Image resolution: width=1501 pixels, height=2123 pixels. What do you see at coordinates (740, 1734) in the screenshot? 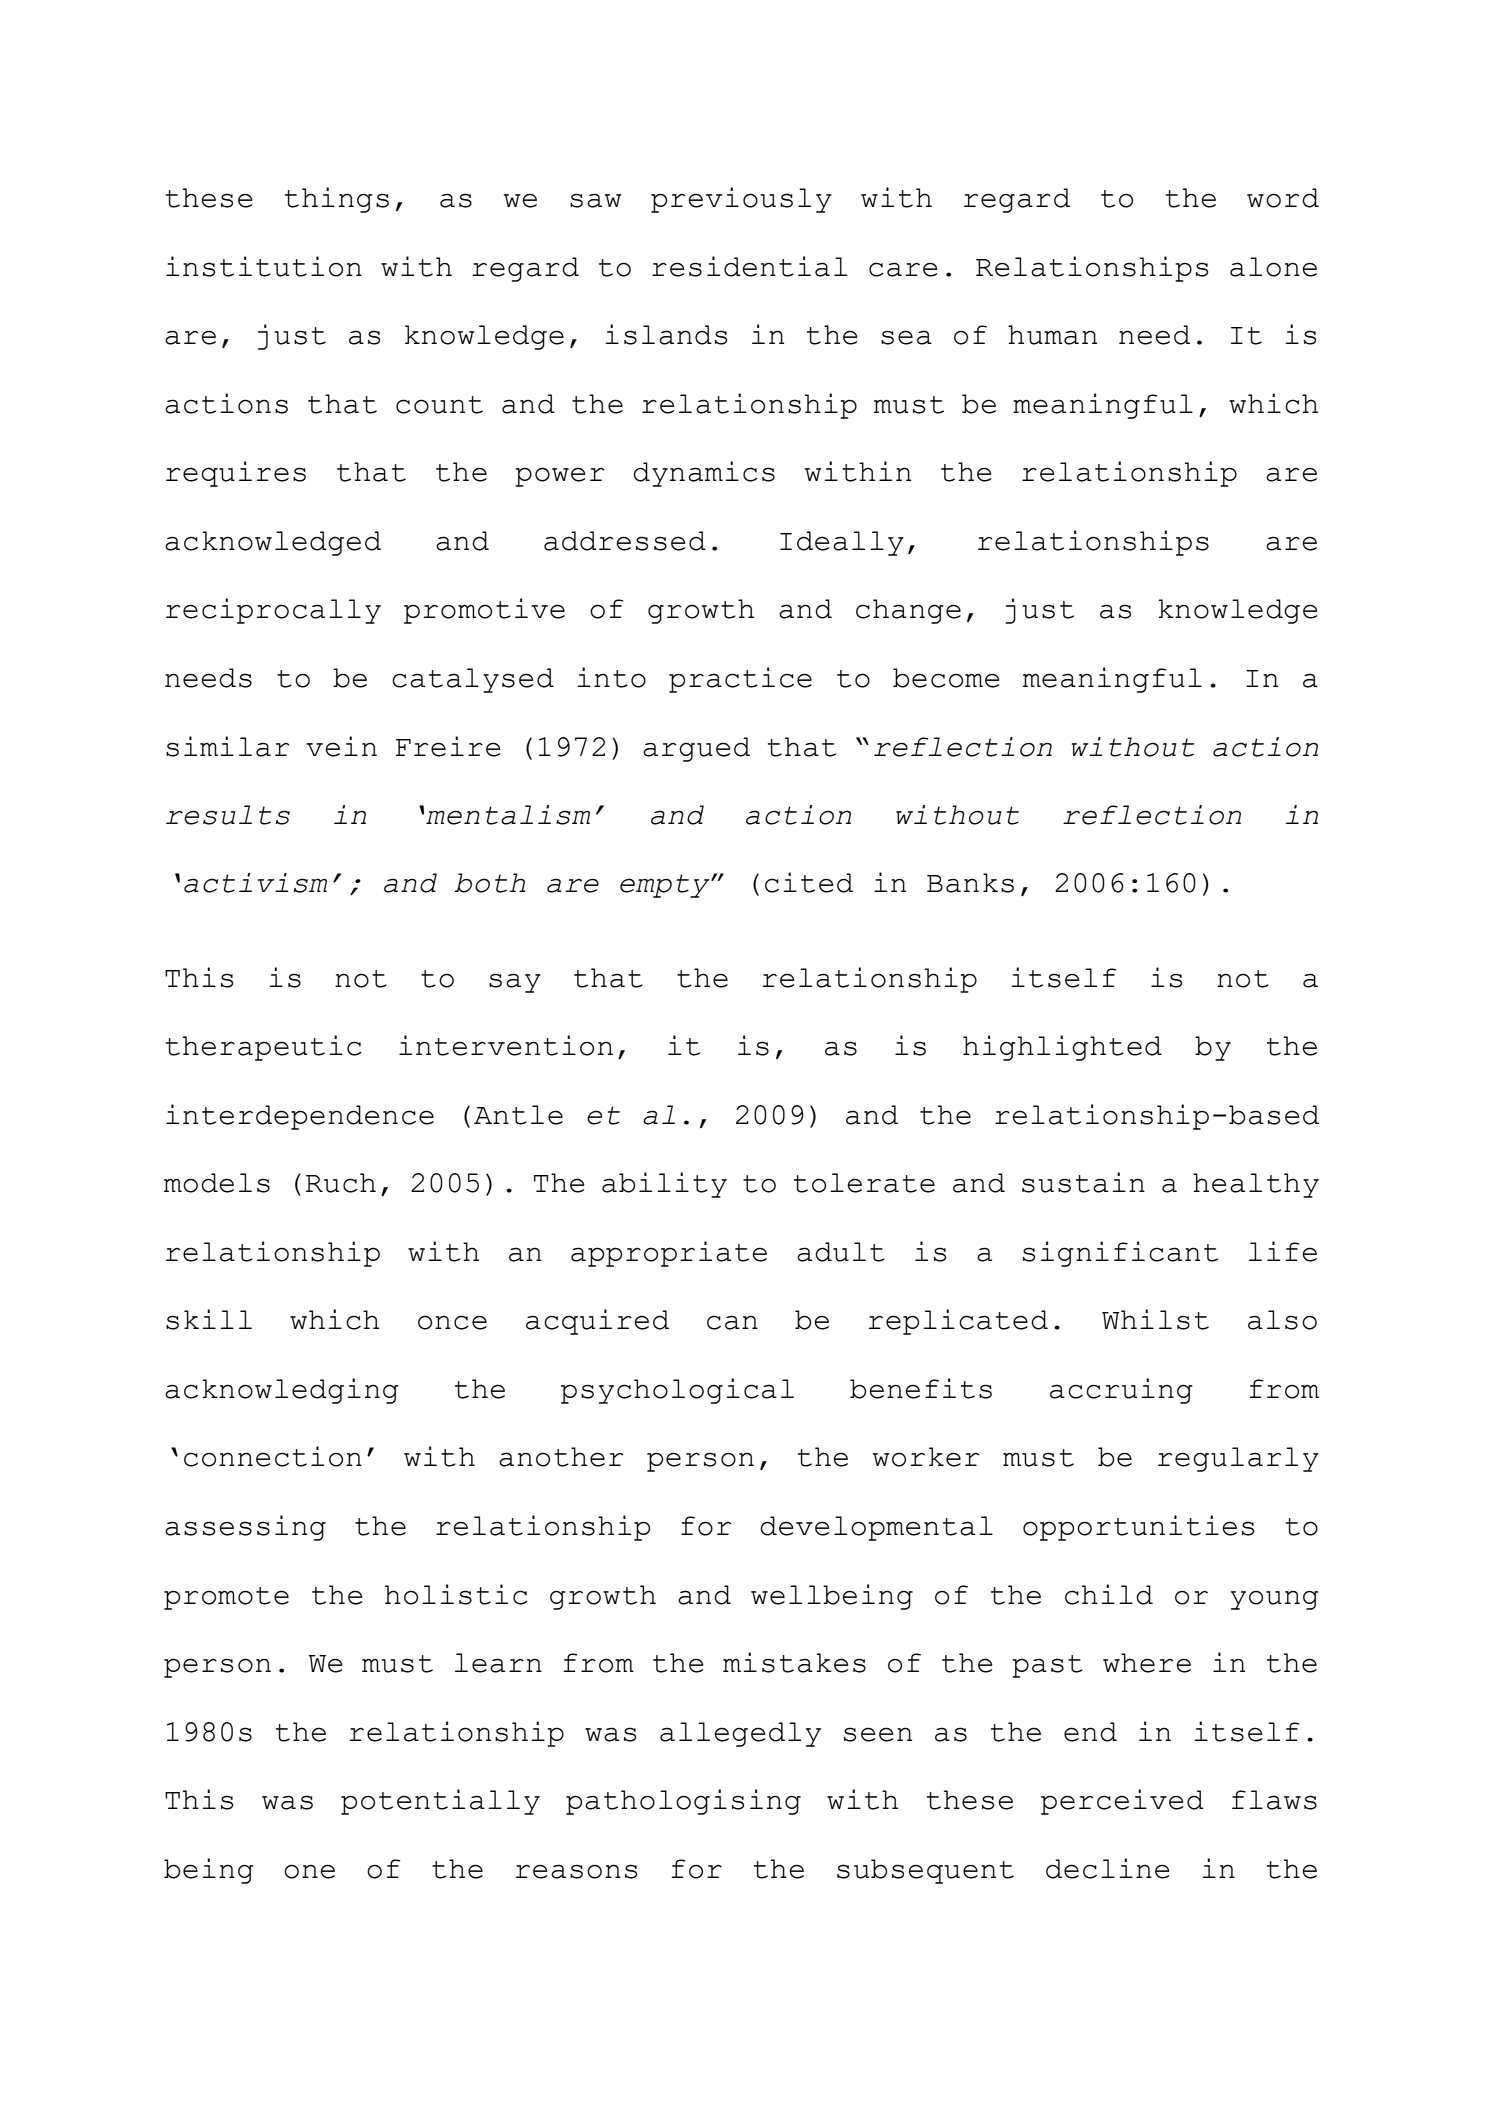
I see `allegedly` at bounding box center [740, 1734].
